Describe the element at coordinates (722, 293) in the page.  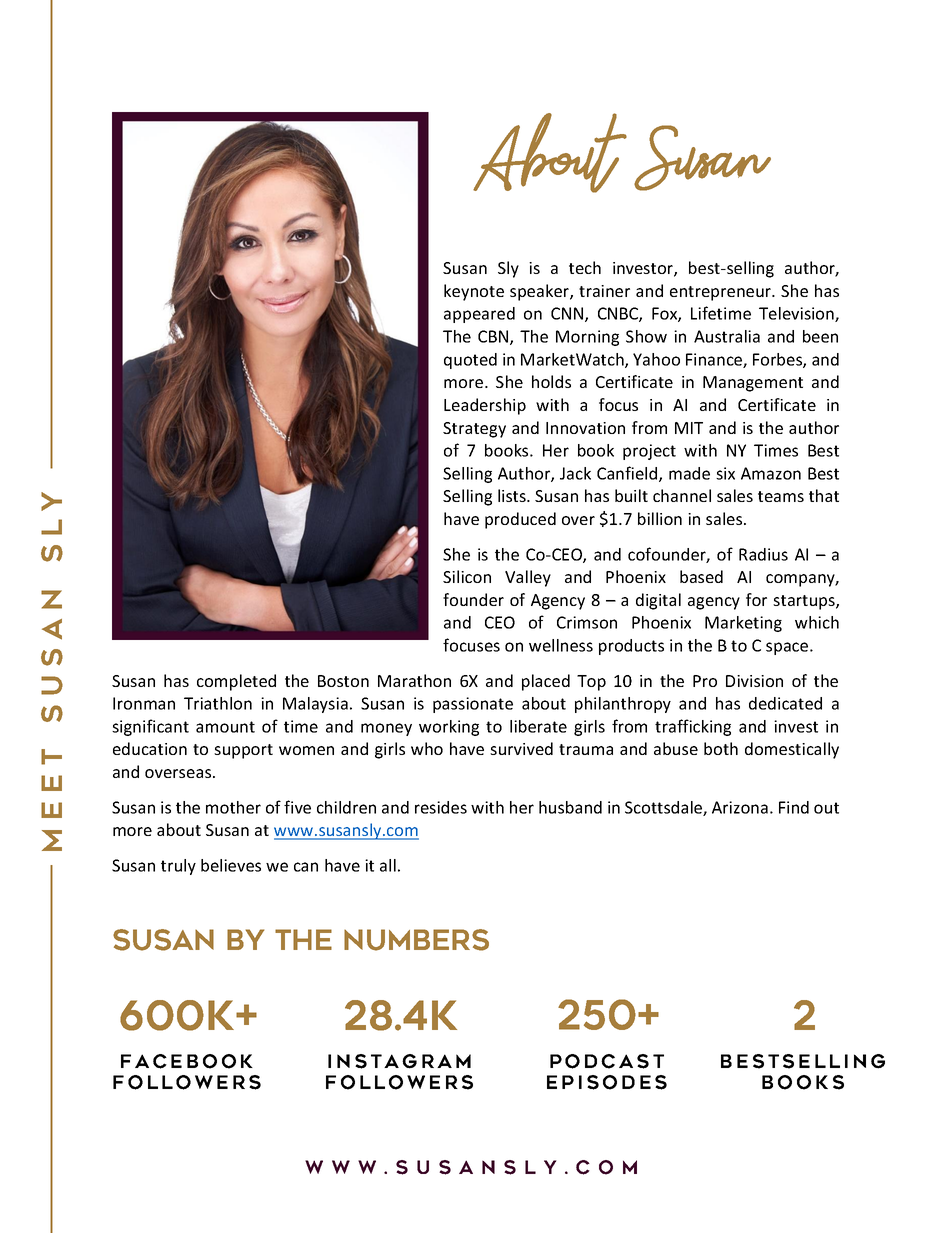
I see `entrepreneur` at that location.
